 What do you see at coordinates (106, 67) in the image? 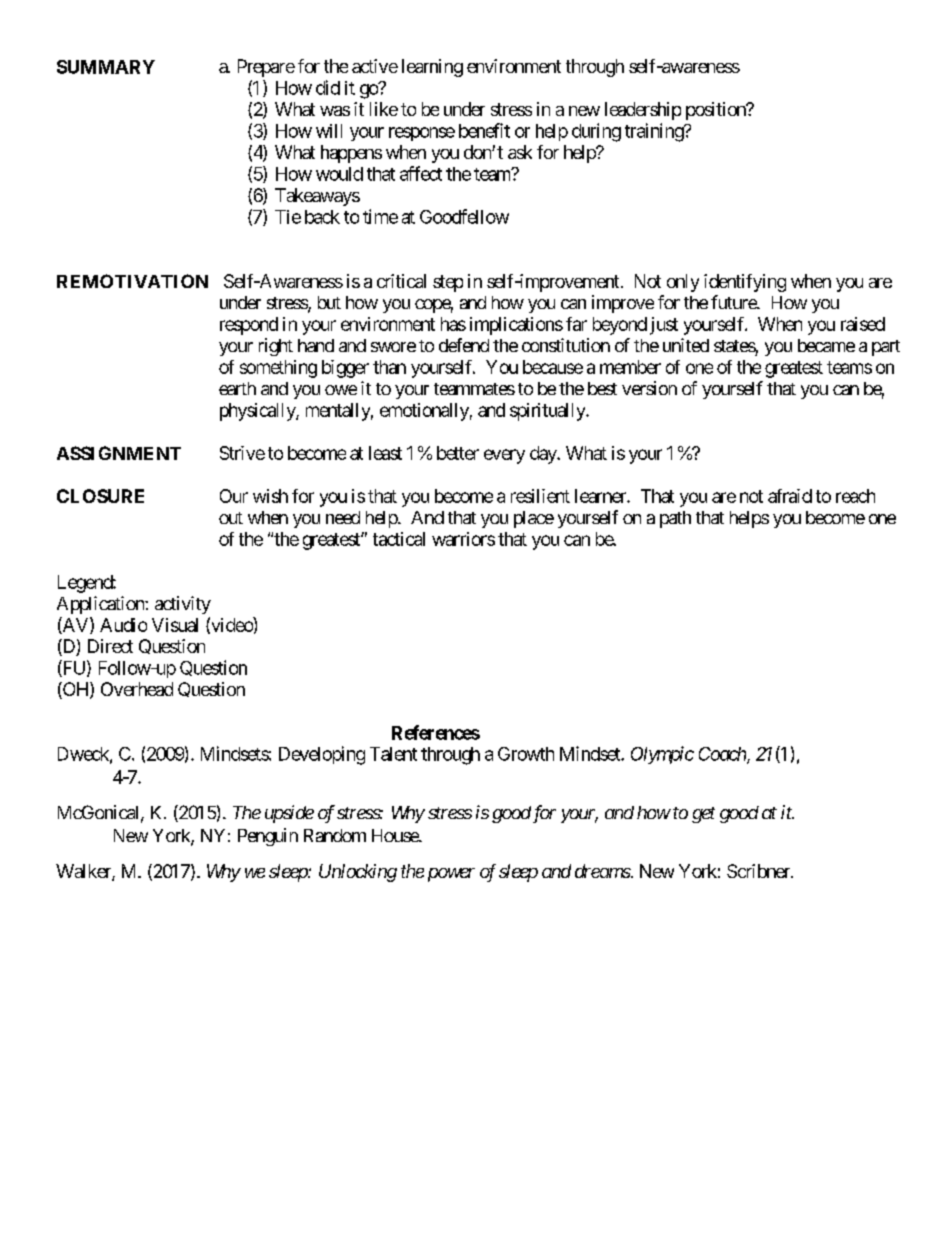
I see `SUMMARY` at bounding box center [106, 67].
